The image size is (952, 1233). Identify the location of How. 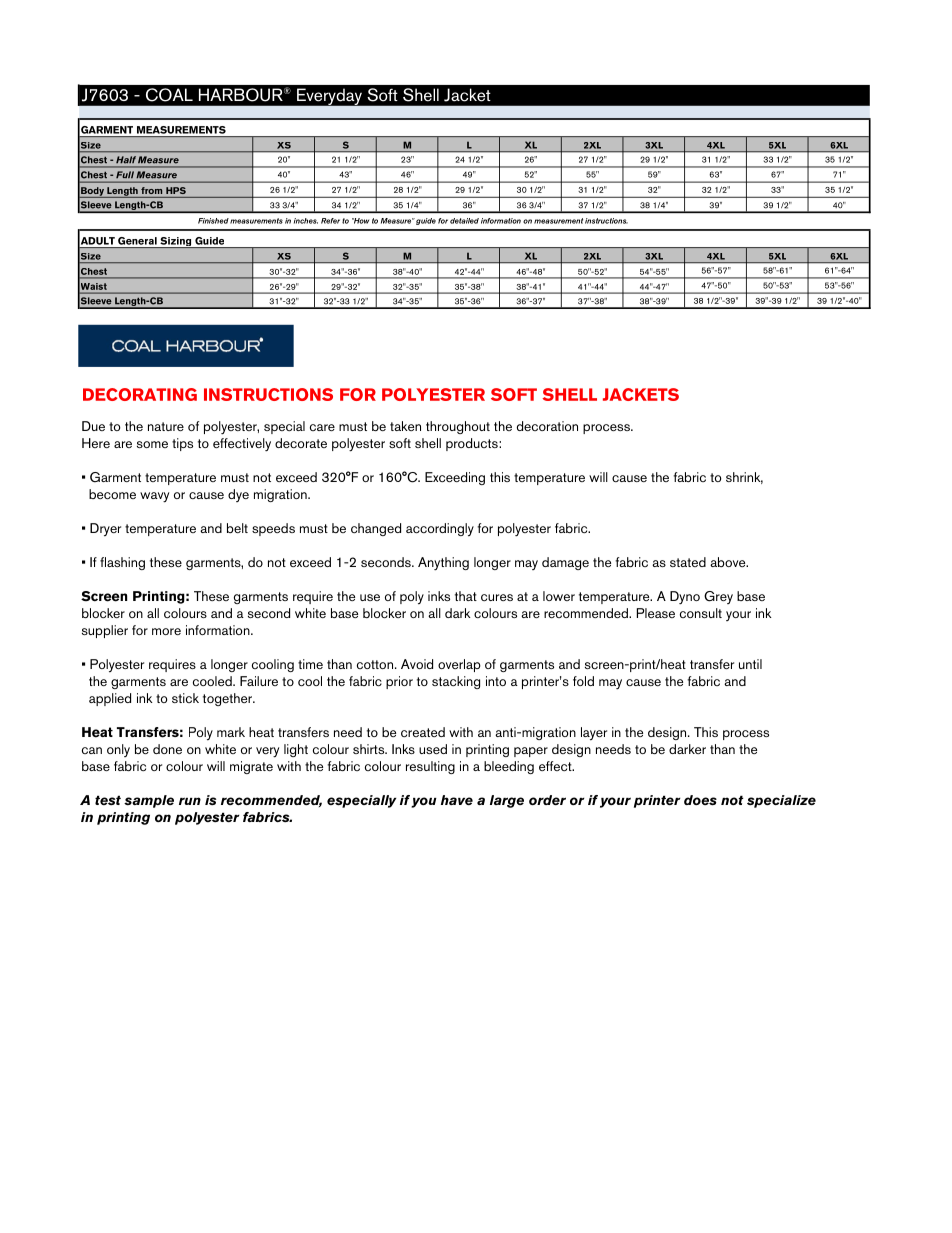
(360, 221).
